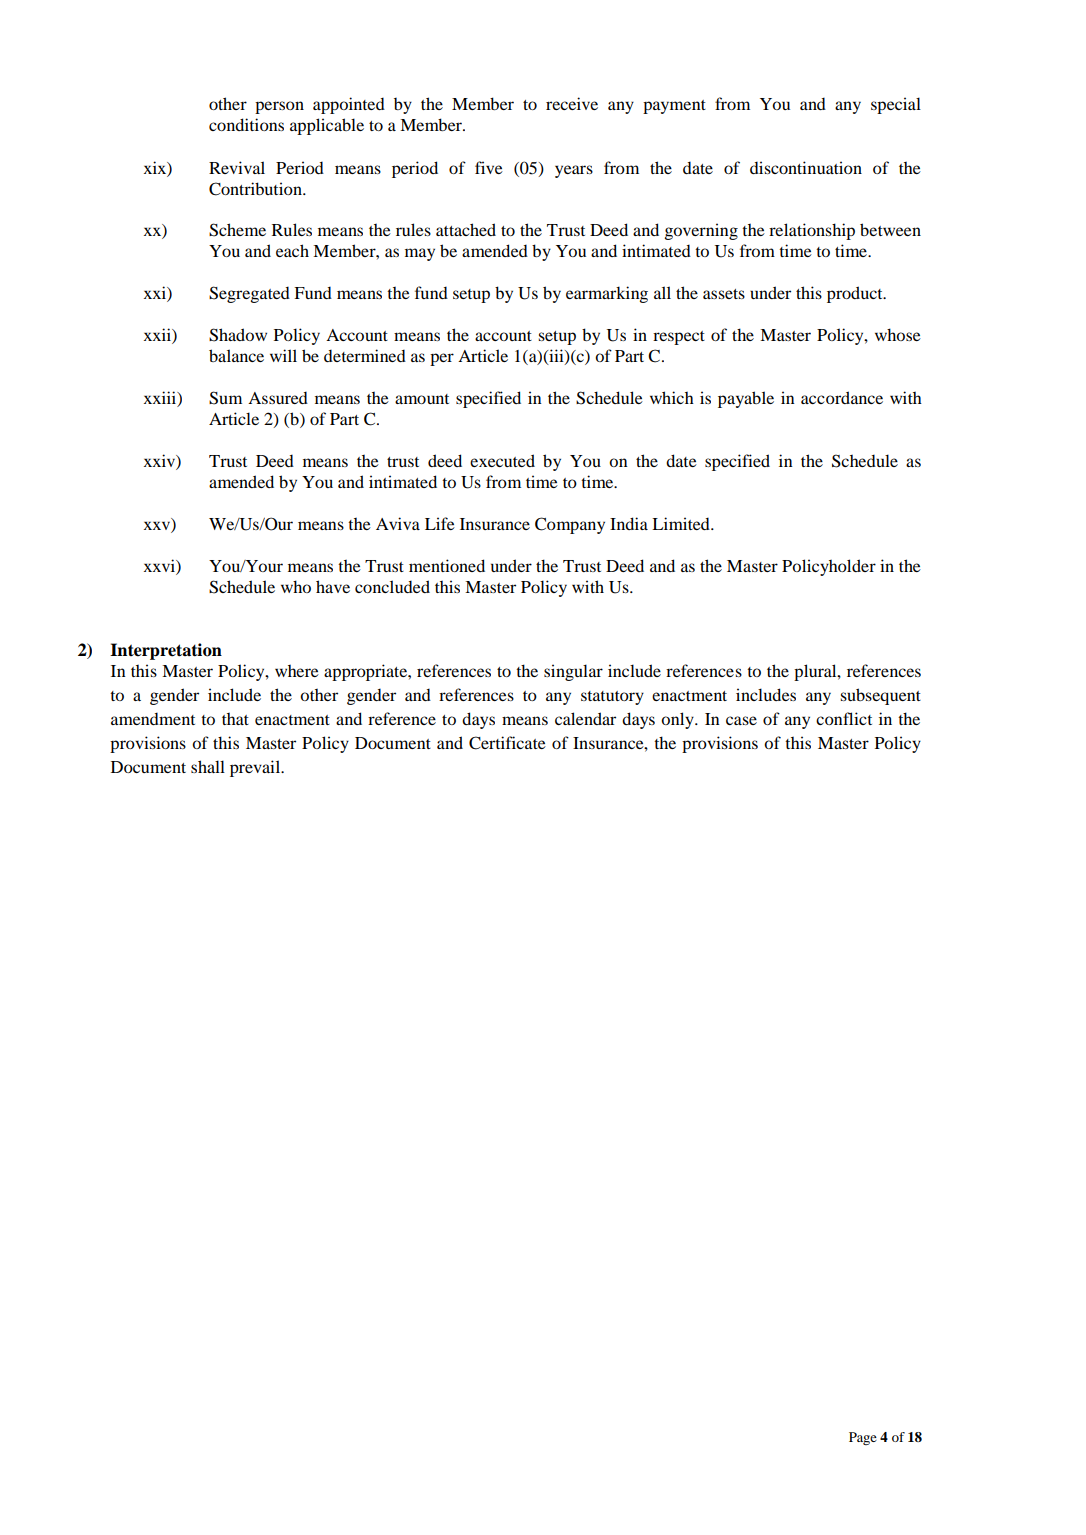 Image resolution: width=1086 pixels, height=1535 pixels. What do you see at coordinates (741, 720) in the screenshot?
I see `case` at bounding box center [741, 720].
